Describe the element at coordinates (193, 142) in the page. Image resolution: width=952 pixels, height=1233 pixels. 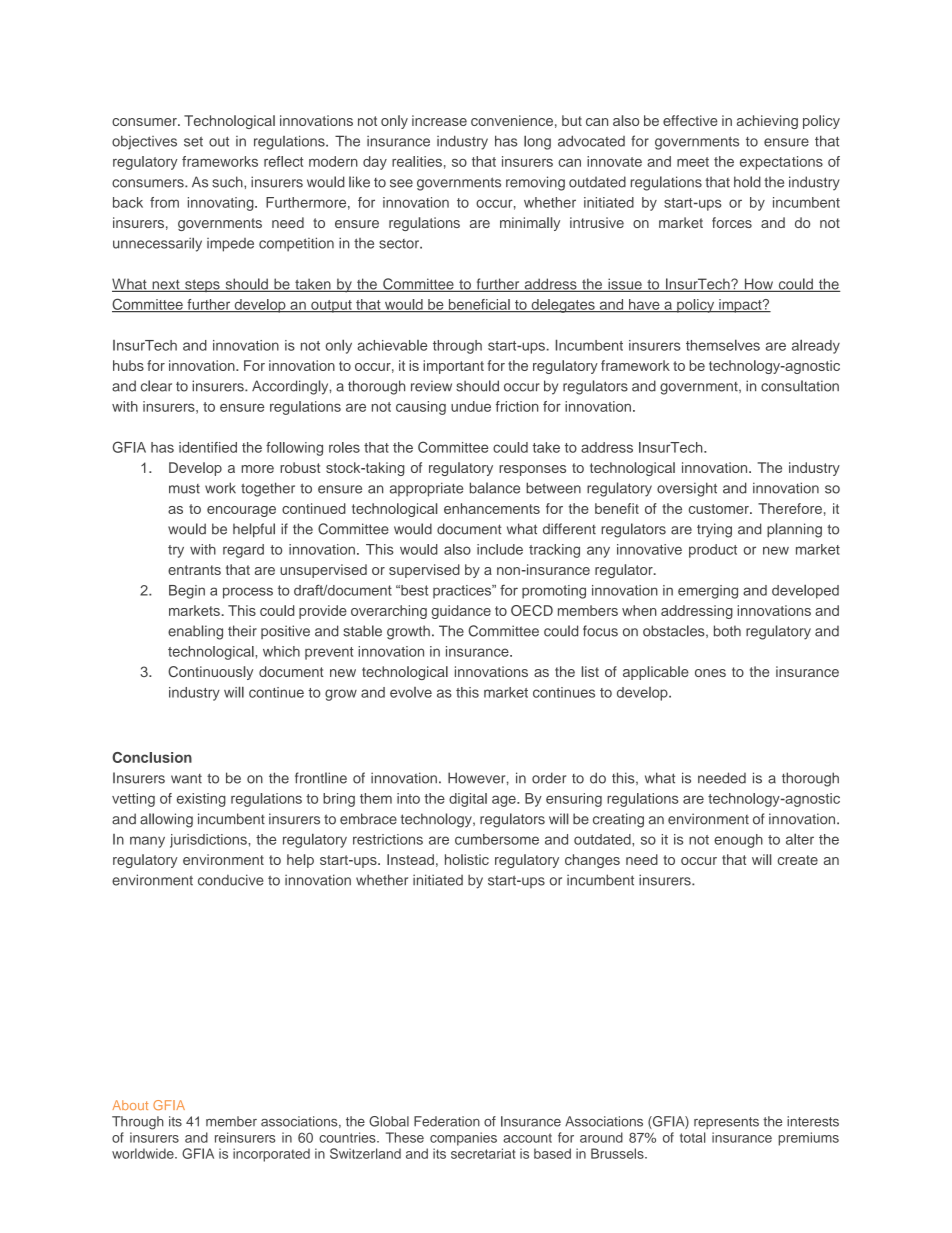
I see `set` at that location.
